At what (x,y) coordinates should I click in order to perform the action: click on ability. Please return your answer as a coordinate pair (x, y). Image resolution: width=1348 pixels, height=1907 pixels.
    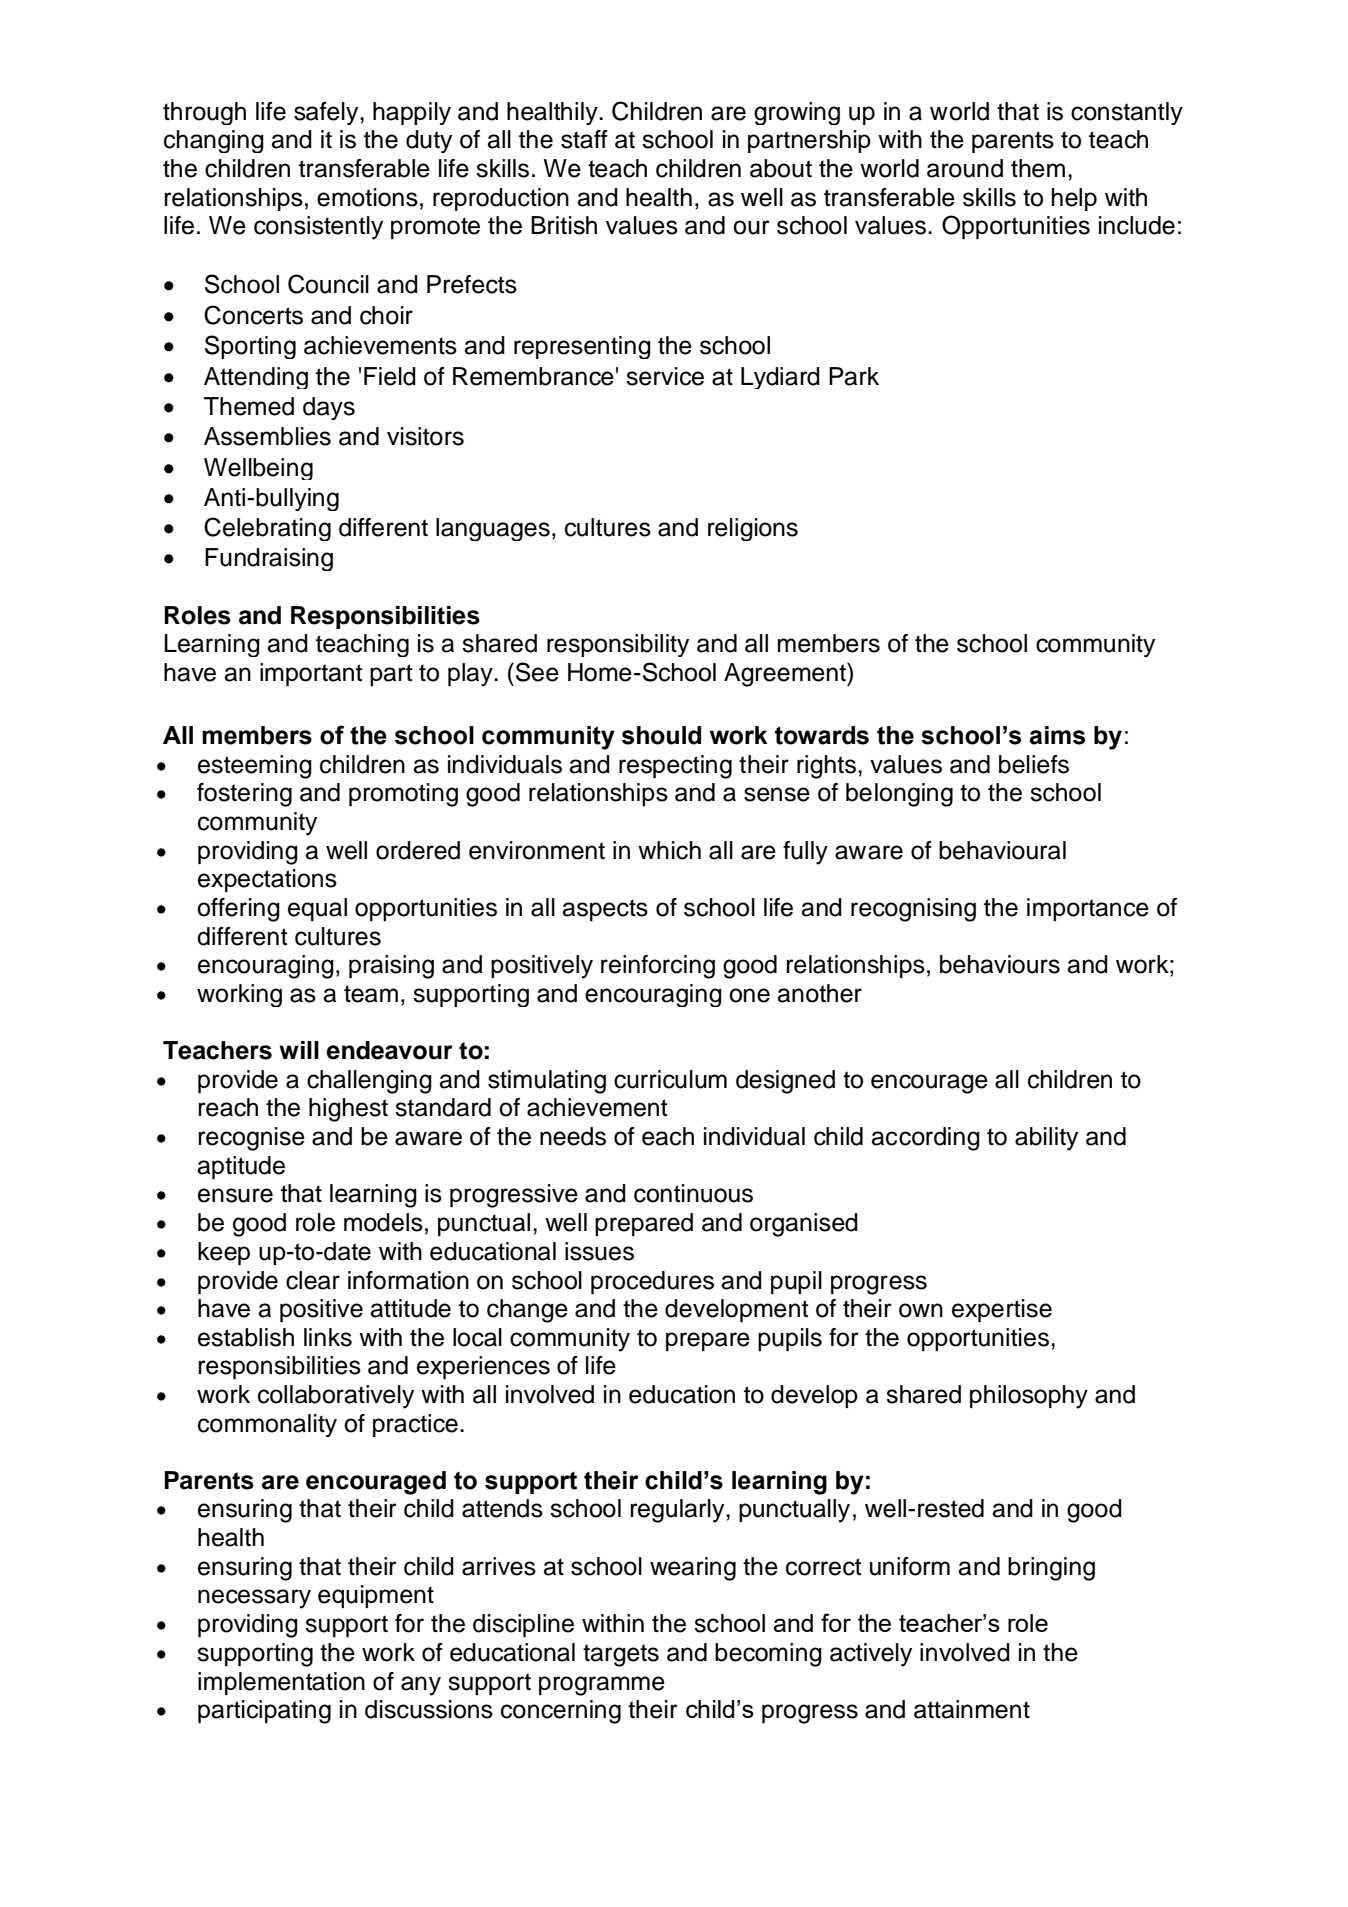
    Looking at the image, I should click on (1046, 1139).
